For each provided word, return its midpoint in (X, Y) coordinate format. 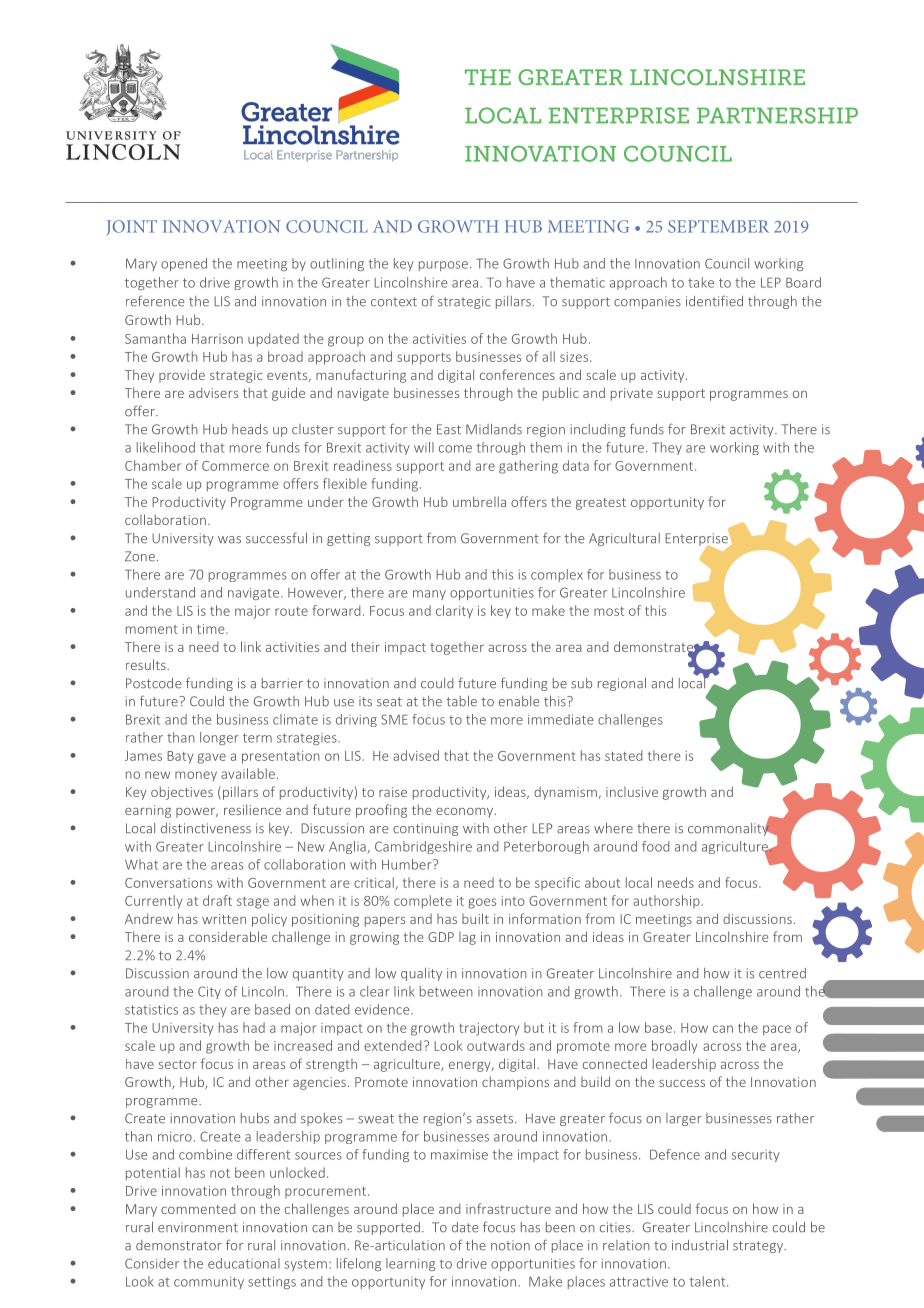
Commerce (235, 466)
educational (244, 1263)
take (701, 282)
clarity (454, 611)
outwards (496, 1045)
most (609, 611)
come (455, 449)
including (598, 430)
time (212, 629)
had (254, 1027)
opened (184, 264)
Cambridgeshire (423, 847)
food (656, 846)
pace (777, 1030)
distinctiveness (206, 828)
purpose (443, 266)
